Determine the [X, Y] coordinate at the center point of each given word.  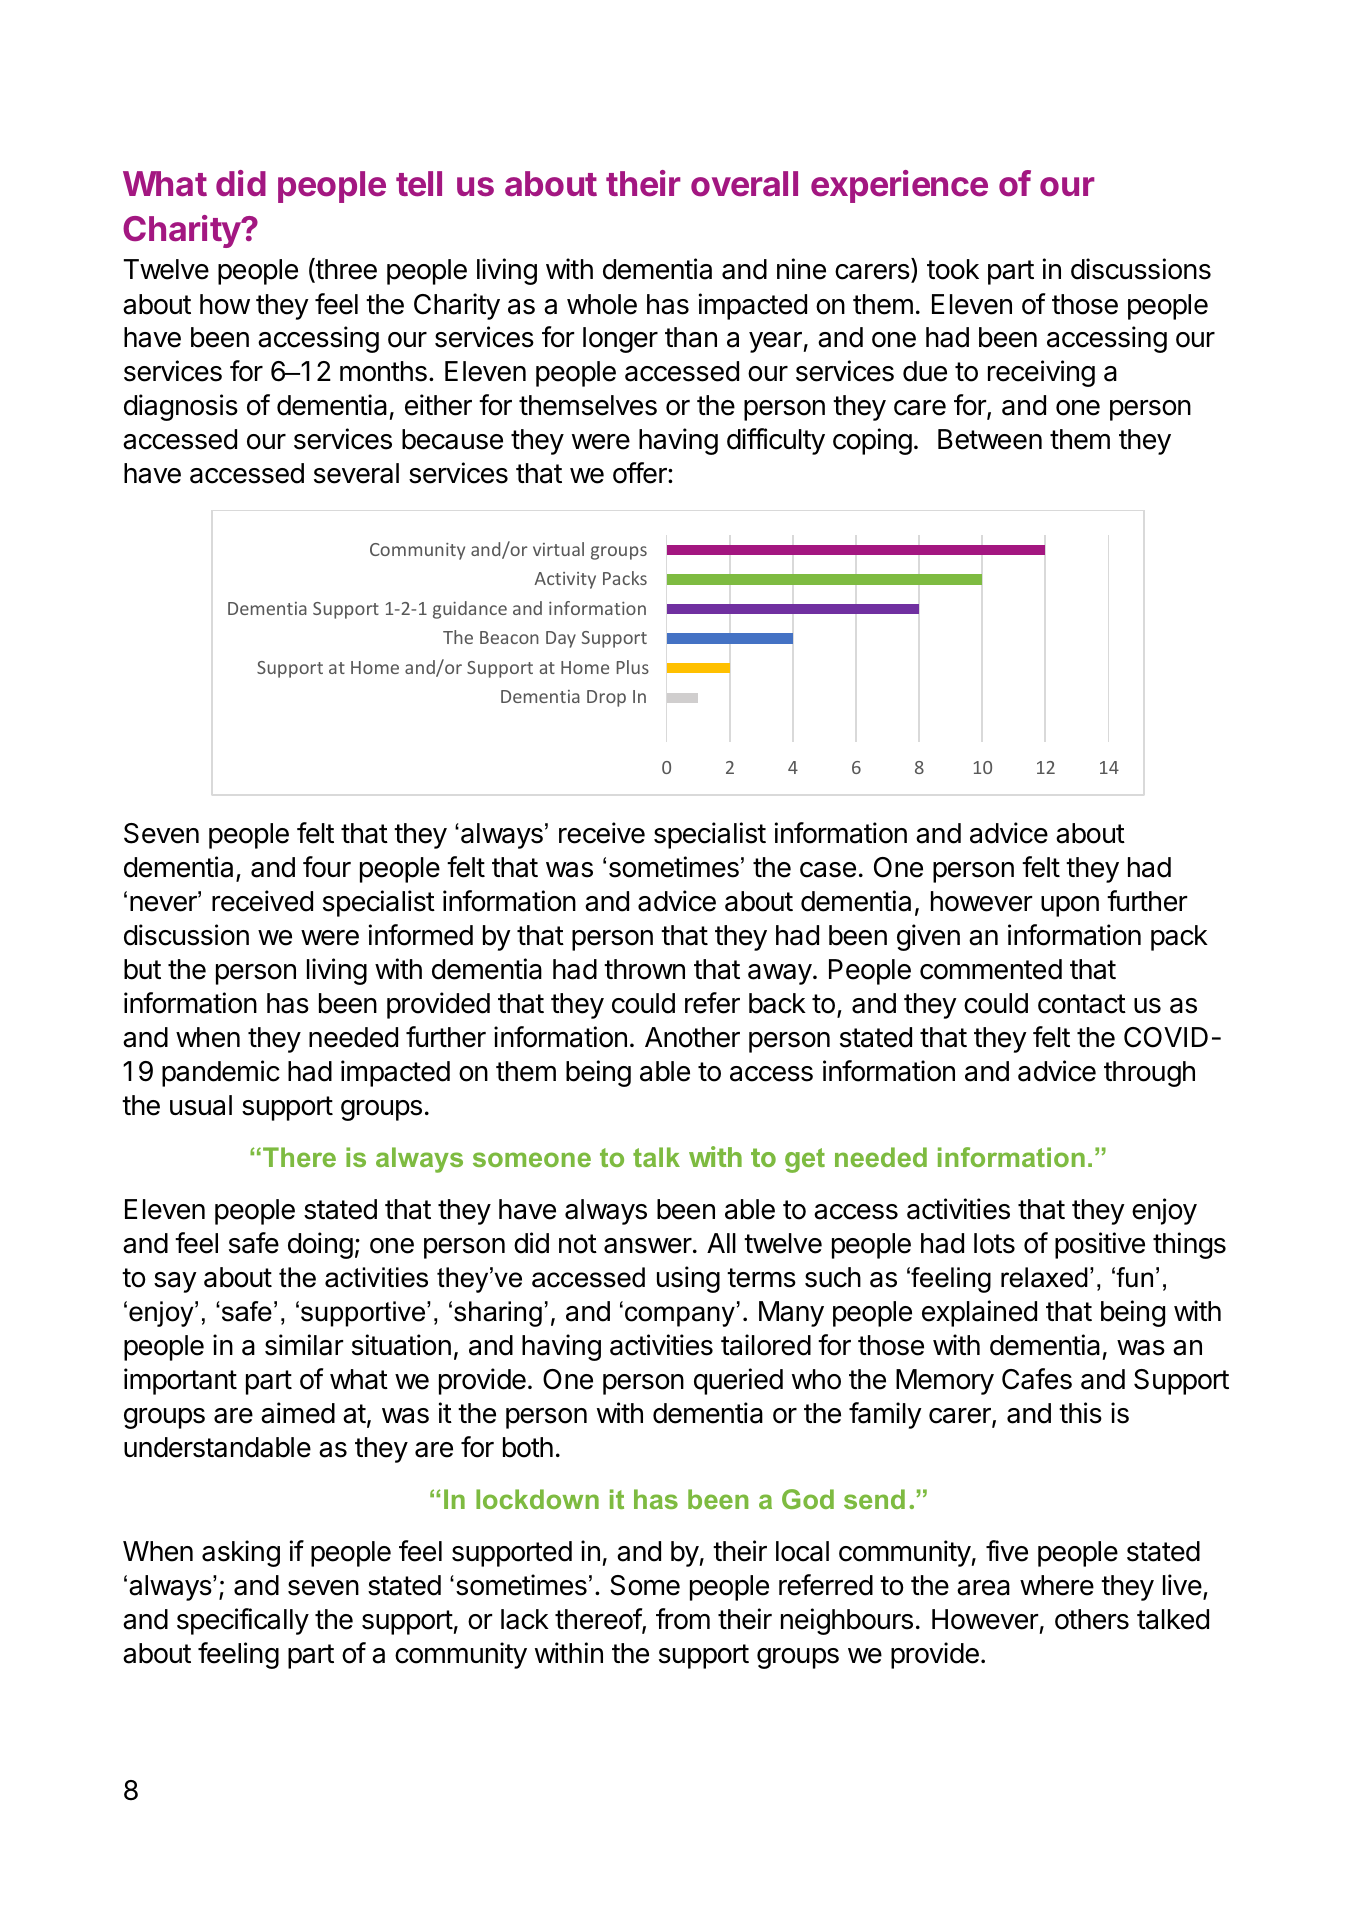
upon [1070, 906]
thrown [644, 969]
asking [241, 1553]
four [327, 867]
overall [744, 184]
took [953, 269]
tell [419, 184]
